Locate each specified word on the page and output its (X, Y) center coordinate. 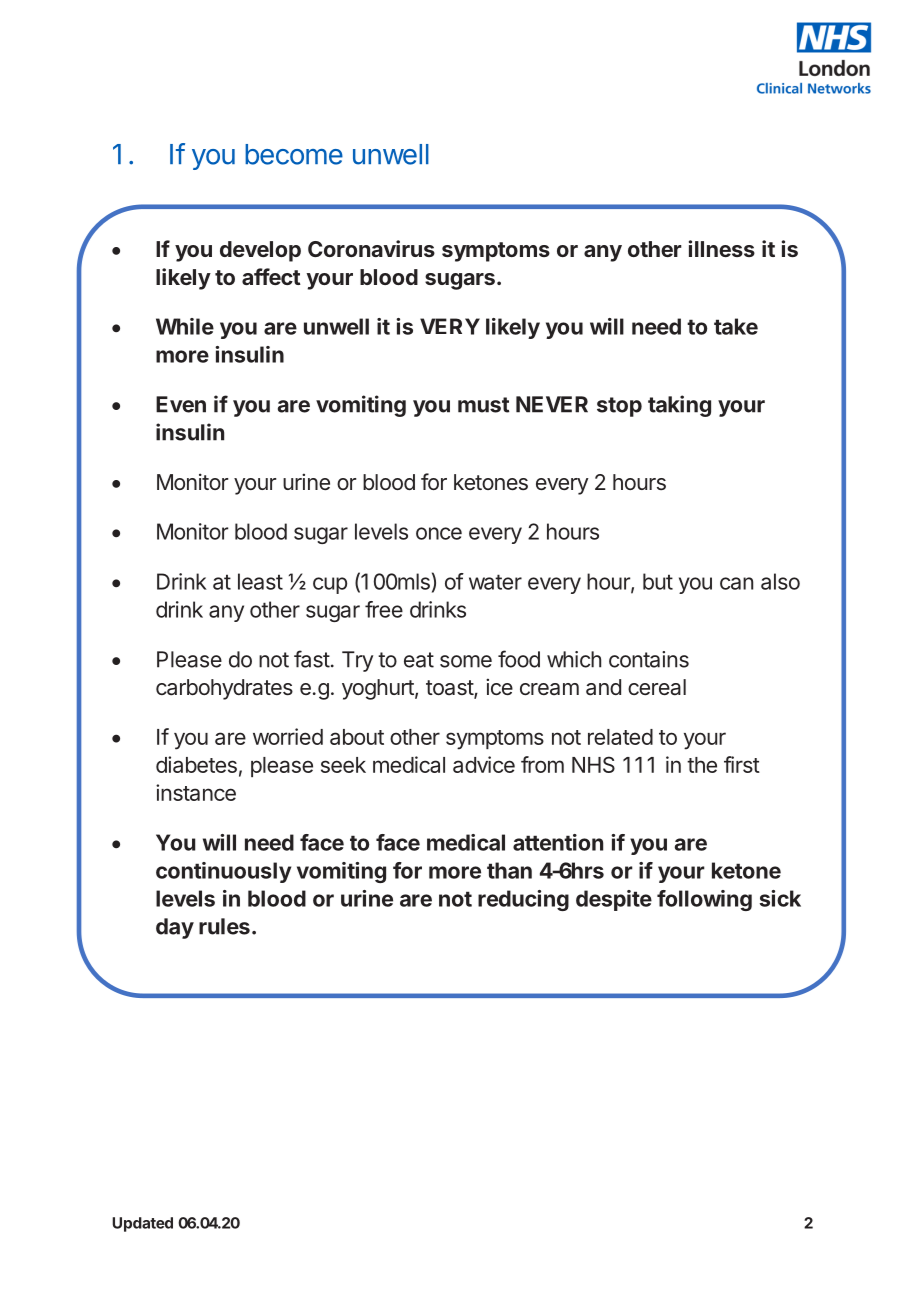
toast (450, 689)
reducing (523, 900)
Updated (142, 1224)
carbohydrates (224, 689)
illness (722, 248)
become (294, 154)
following (704, 900)
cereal (657, 687)
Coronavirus (371, 248)
